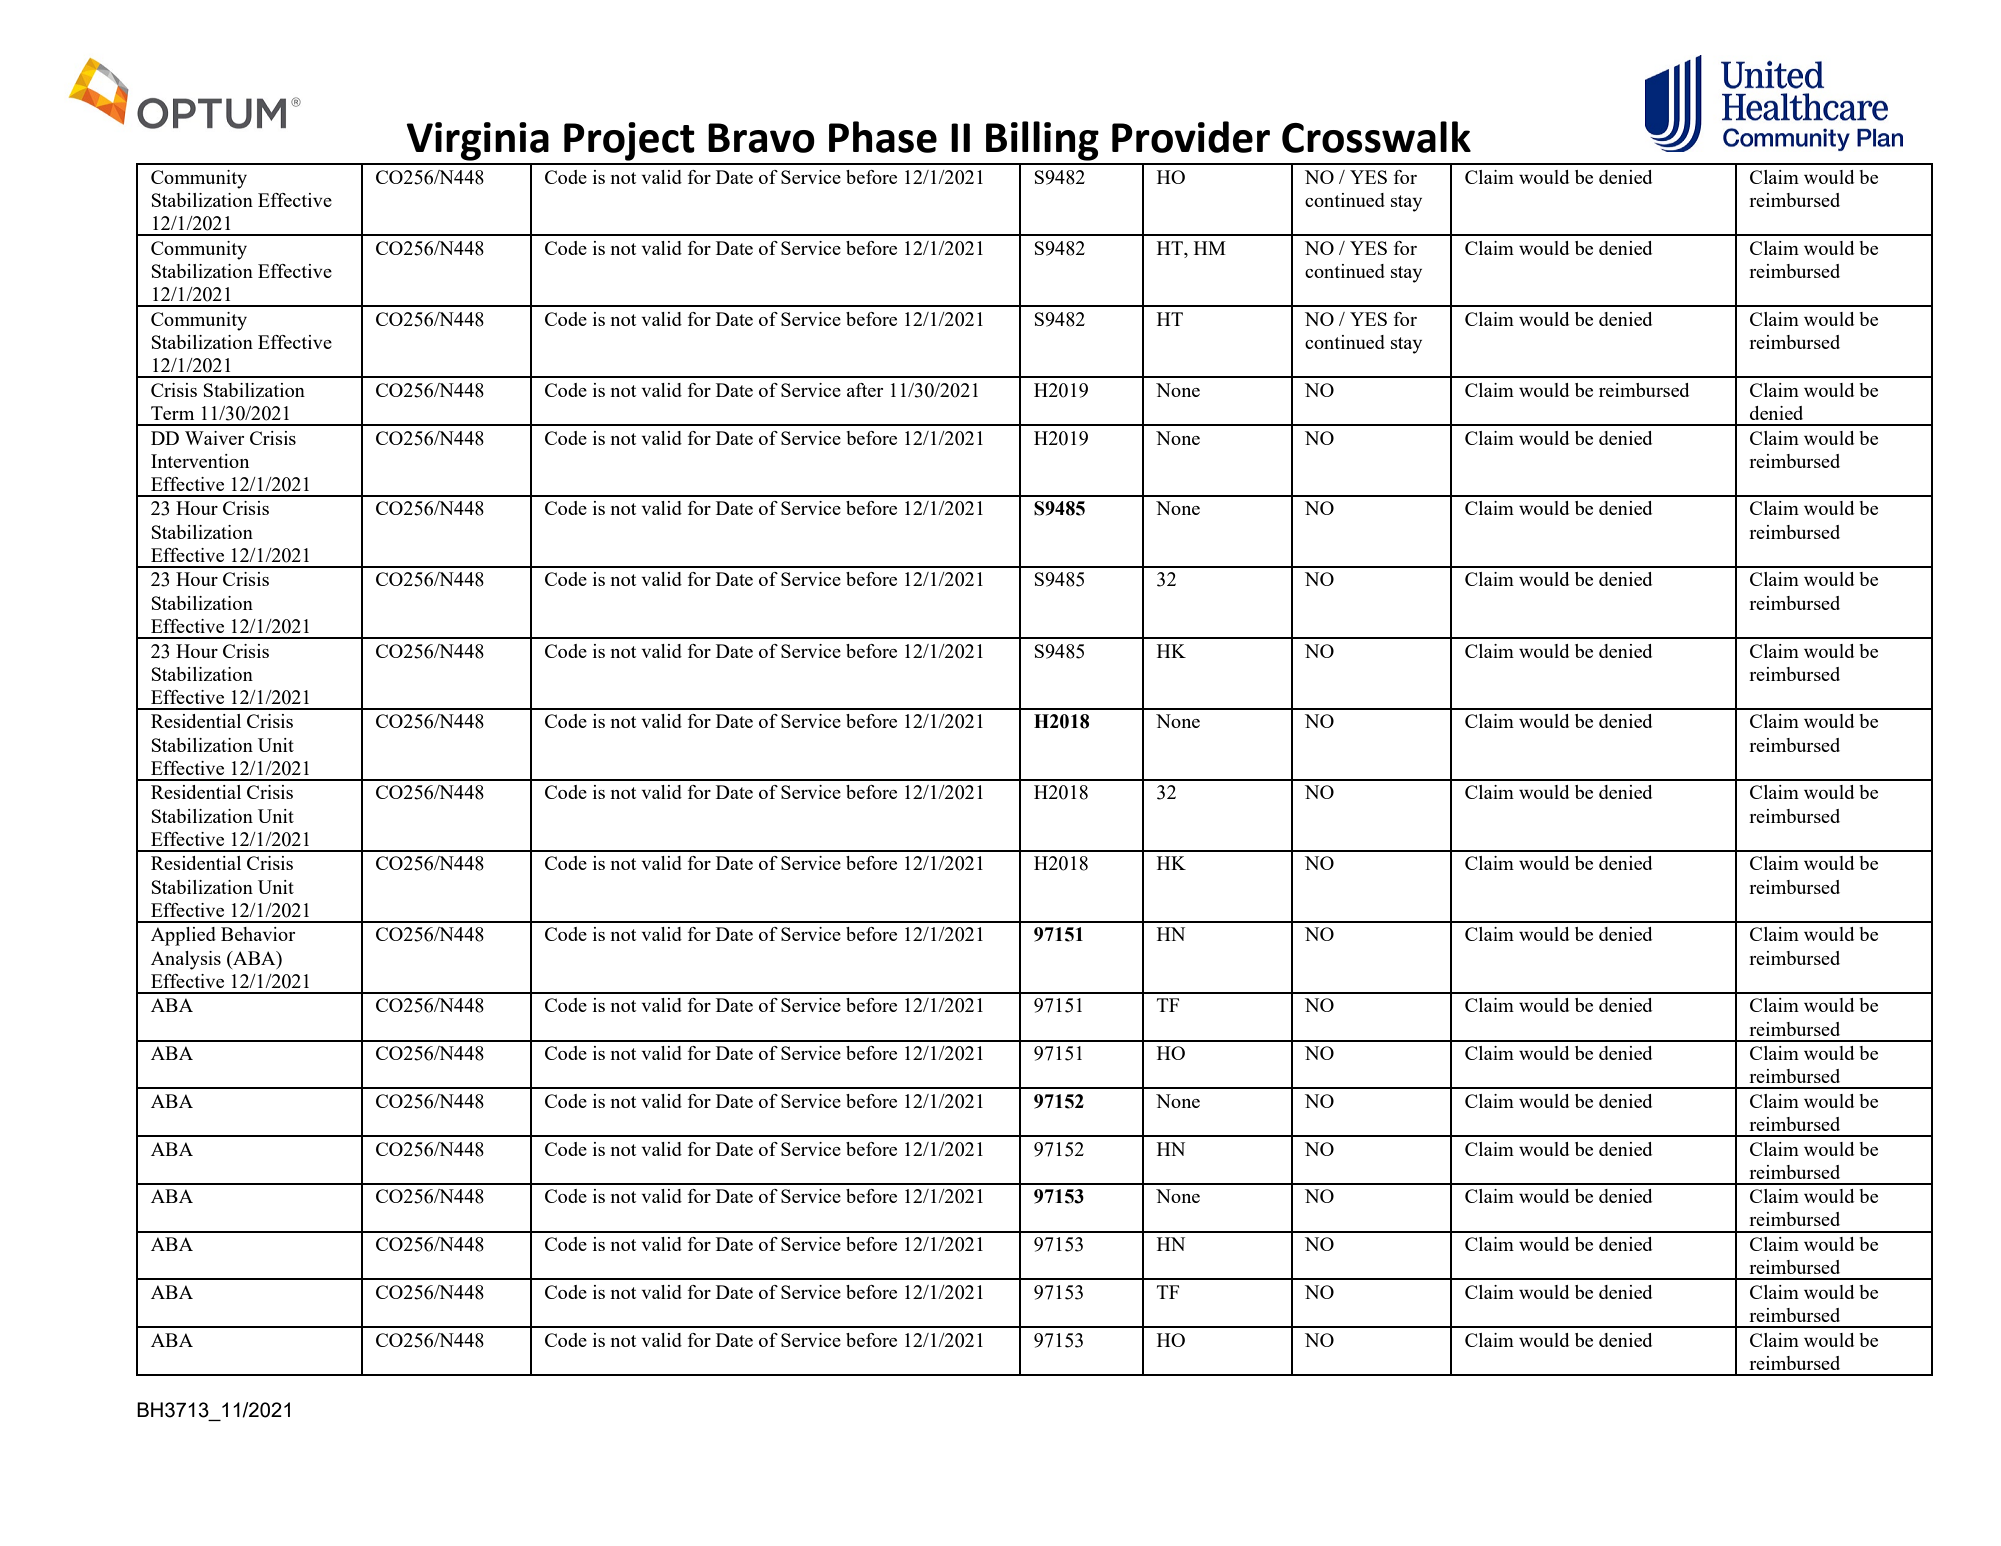 This document has height=1546, width=2001. I want to click on Term, so click(172, 413).
